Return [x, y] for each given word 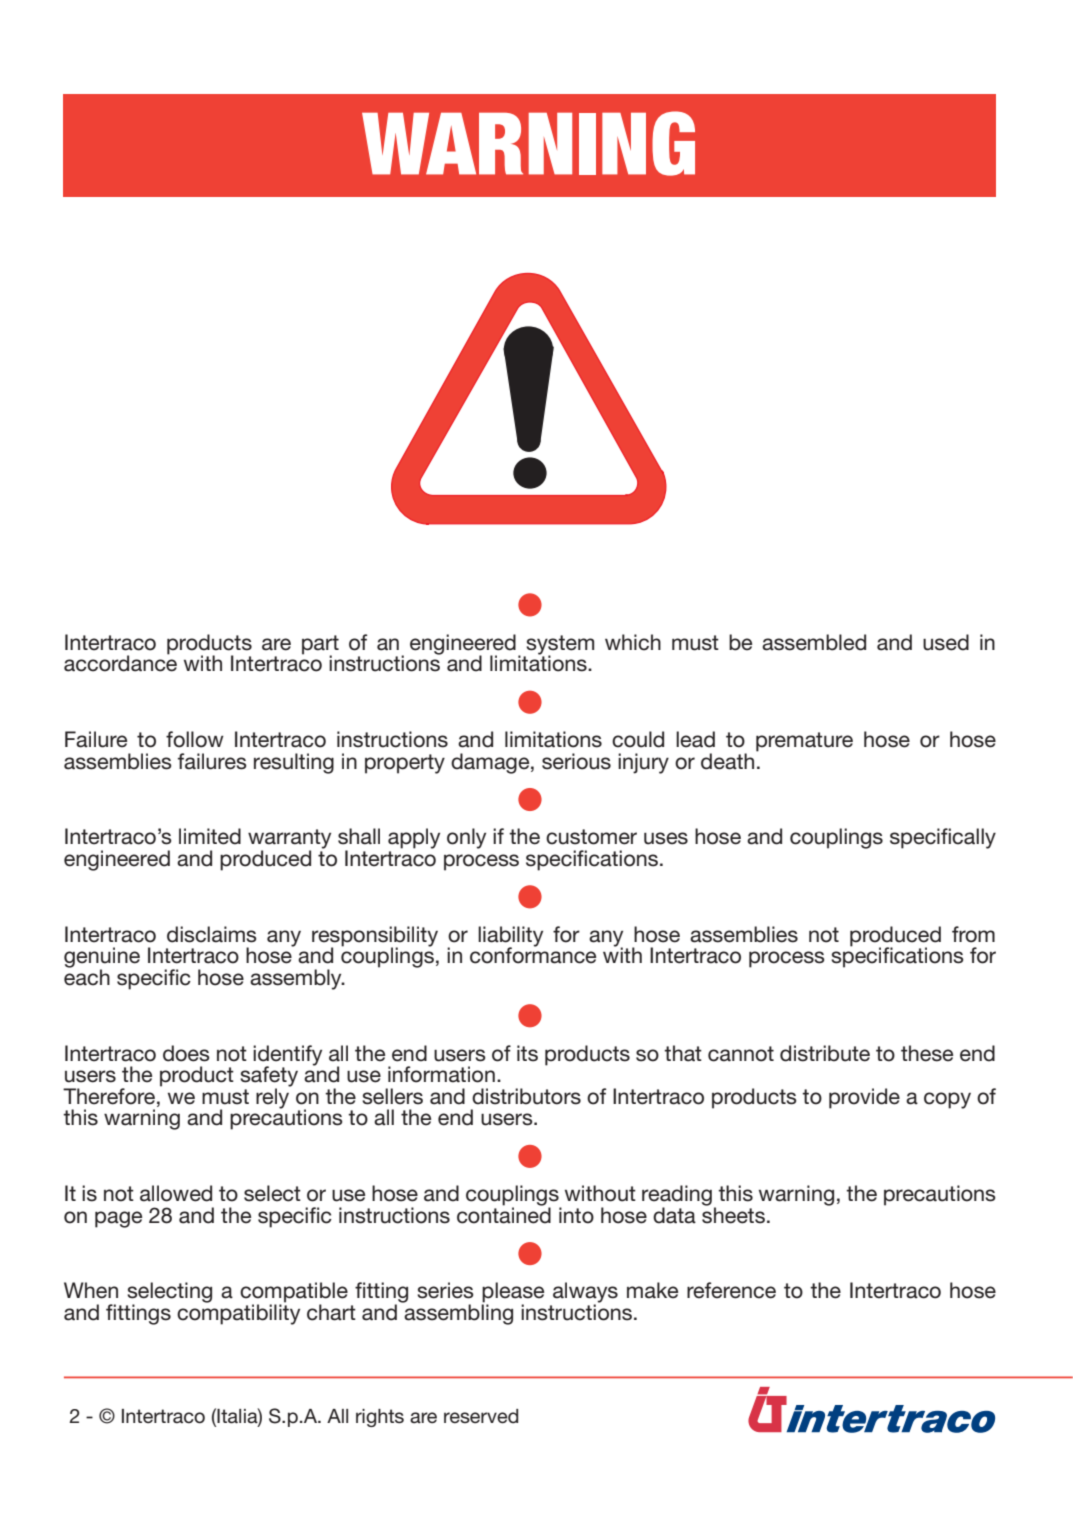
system [559, 646]
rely [273, 1097]
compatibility [238, 1313]
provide [864, 1098]
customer [591, 837]
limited [210, 836]
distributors [526, 1096]
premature [804, 742]
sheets [733, 1214]
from [973, 934]
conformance [533, 954]
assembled [814, 642]
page [118, 1219]
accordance [120, 662]
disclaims [212, 934]
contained [504, 1214]
